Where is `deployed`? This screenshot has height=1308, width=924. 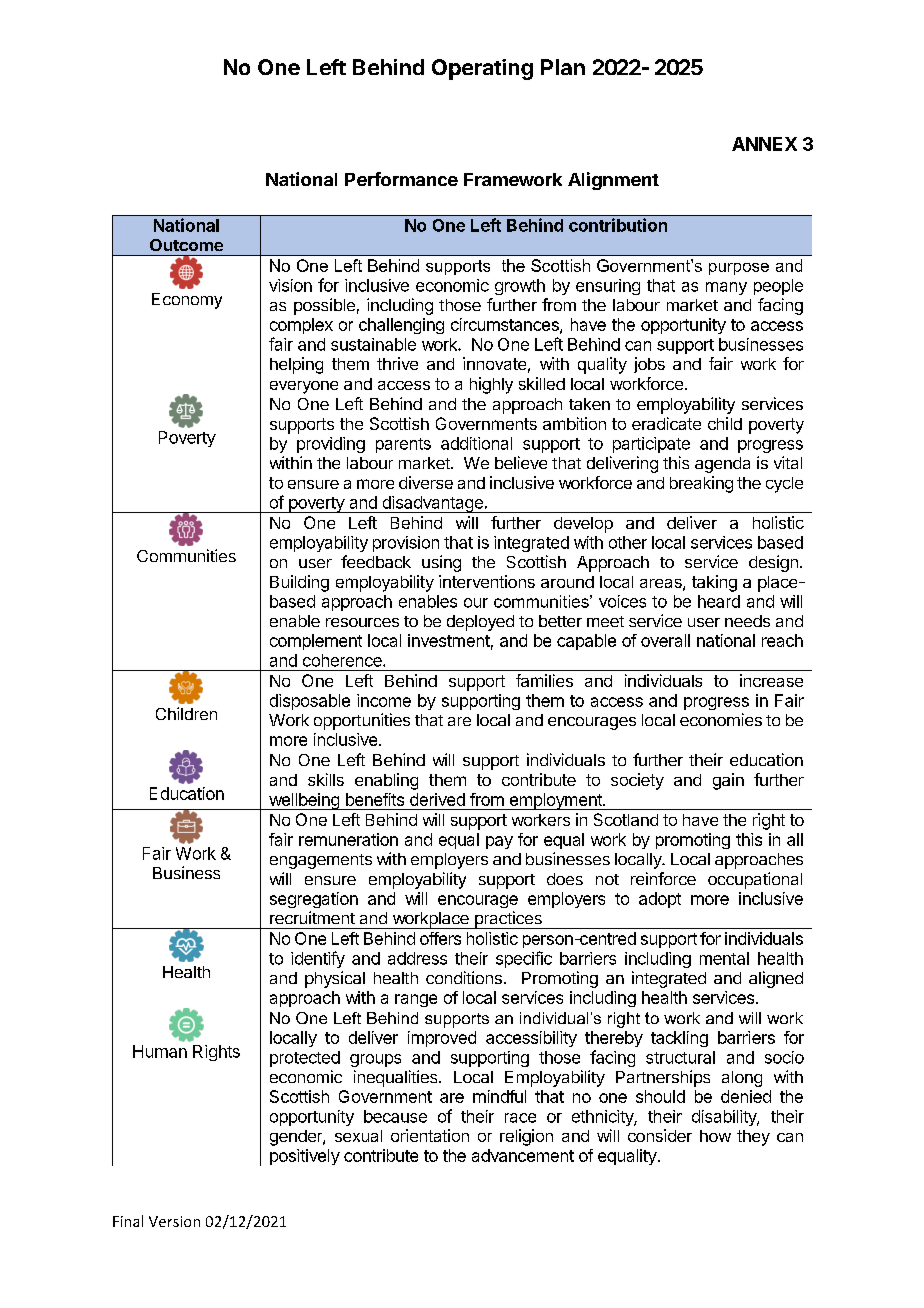 deployed is located at coordinates (480, 623).
